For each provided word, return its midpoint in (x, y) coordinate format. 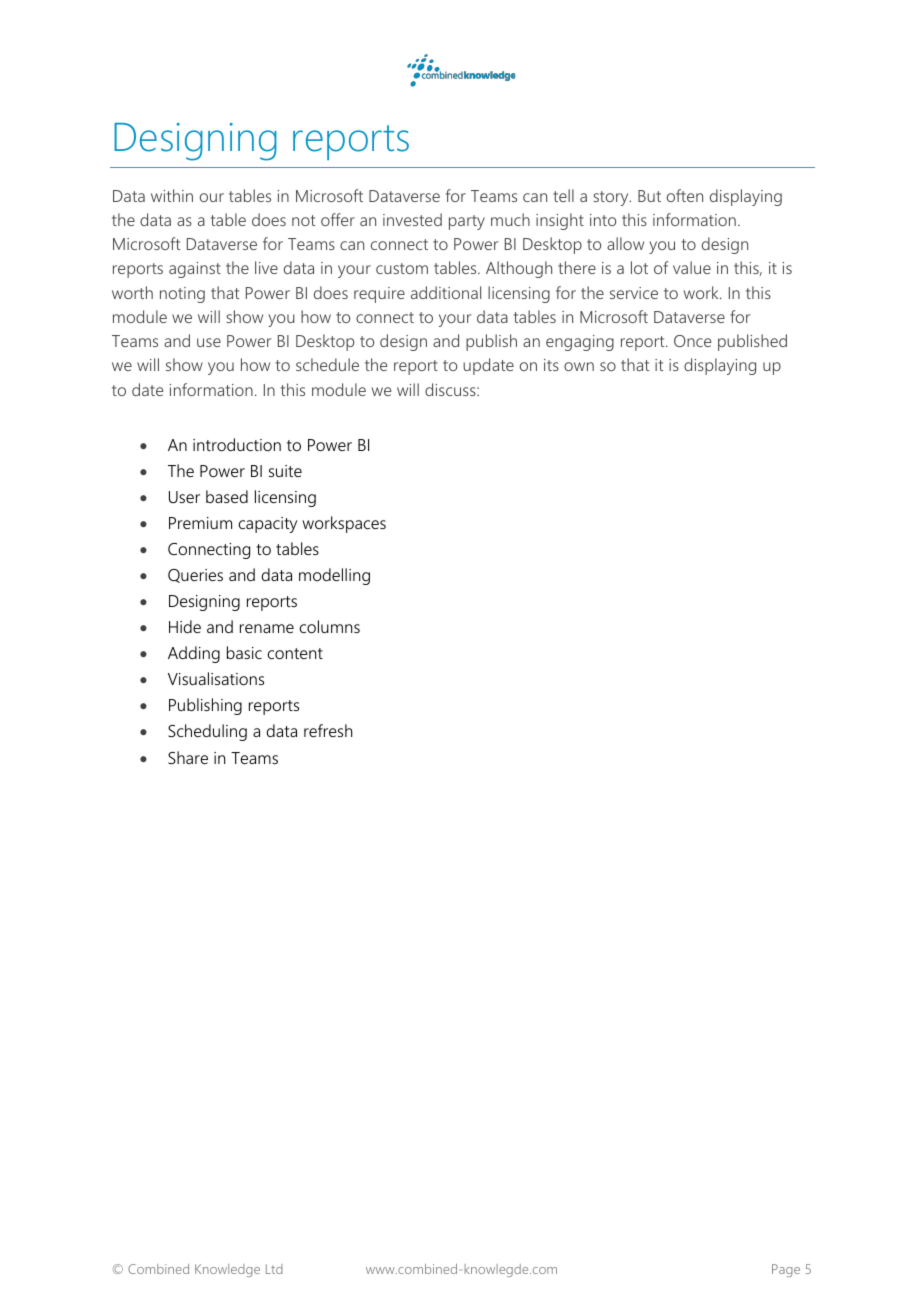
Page (786, 1270)
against (195, 270)
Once (692, 341)
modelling (334, 576)
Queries (195, 576)
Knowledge (227, 1270)
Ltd (274, 1269)
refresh (328, 730)
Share (188, 757)
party (467, 222)
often (685, 195)
